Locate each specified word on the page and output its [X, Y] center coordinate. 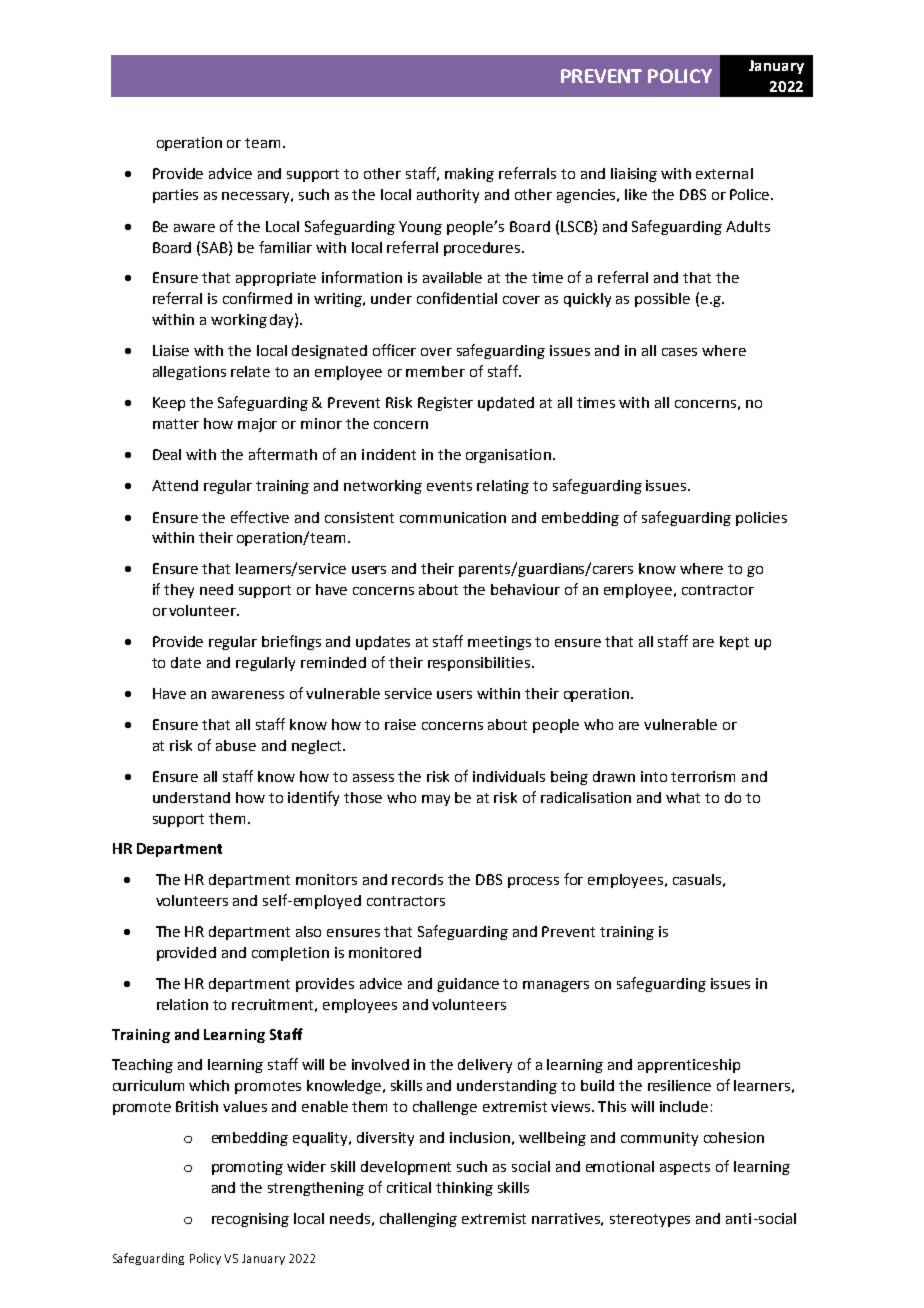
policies [761, 519]
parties [175, 196]
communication [453, 517]
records [417, 879]
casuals [697, 879]
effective [260, 517]
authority [448, 196]
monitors [326, 879]
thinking [464, 1189]
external [724, 173]
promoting [247, 1168]
